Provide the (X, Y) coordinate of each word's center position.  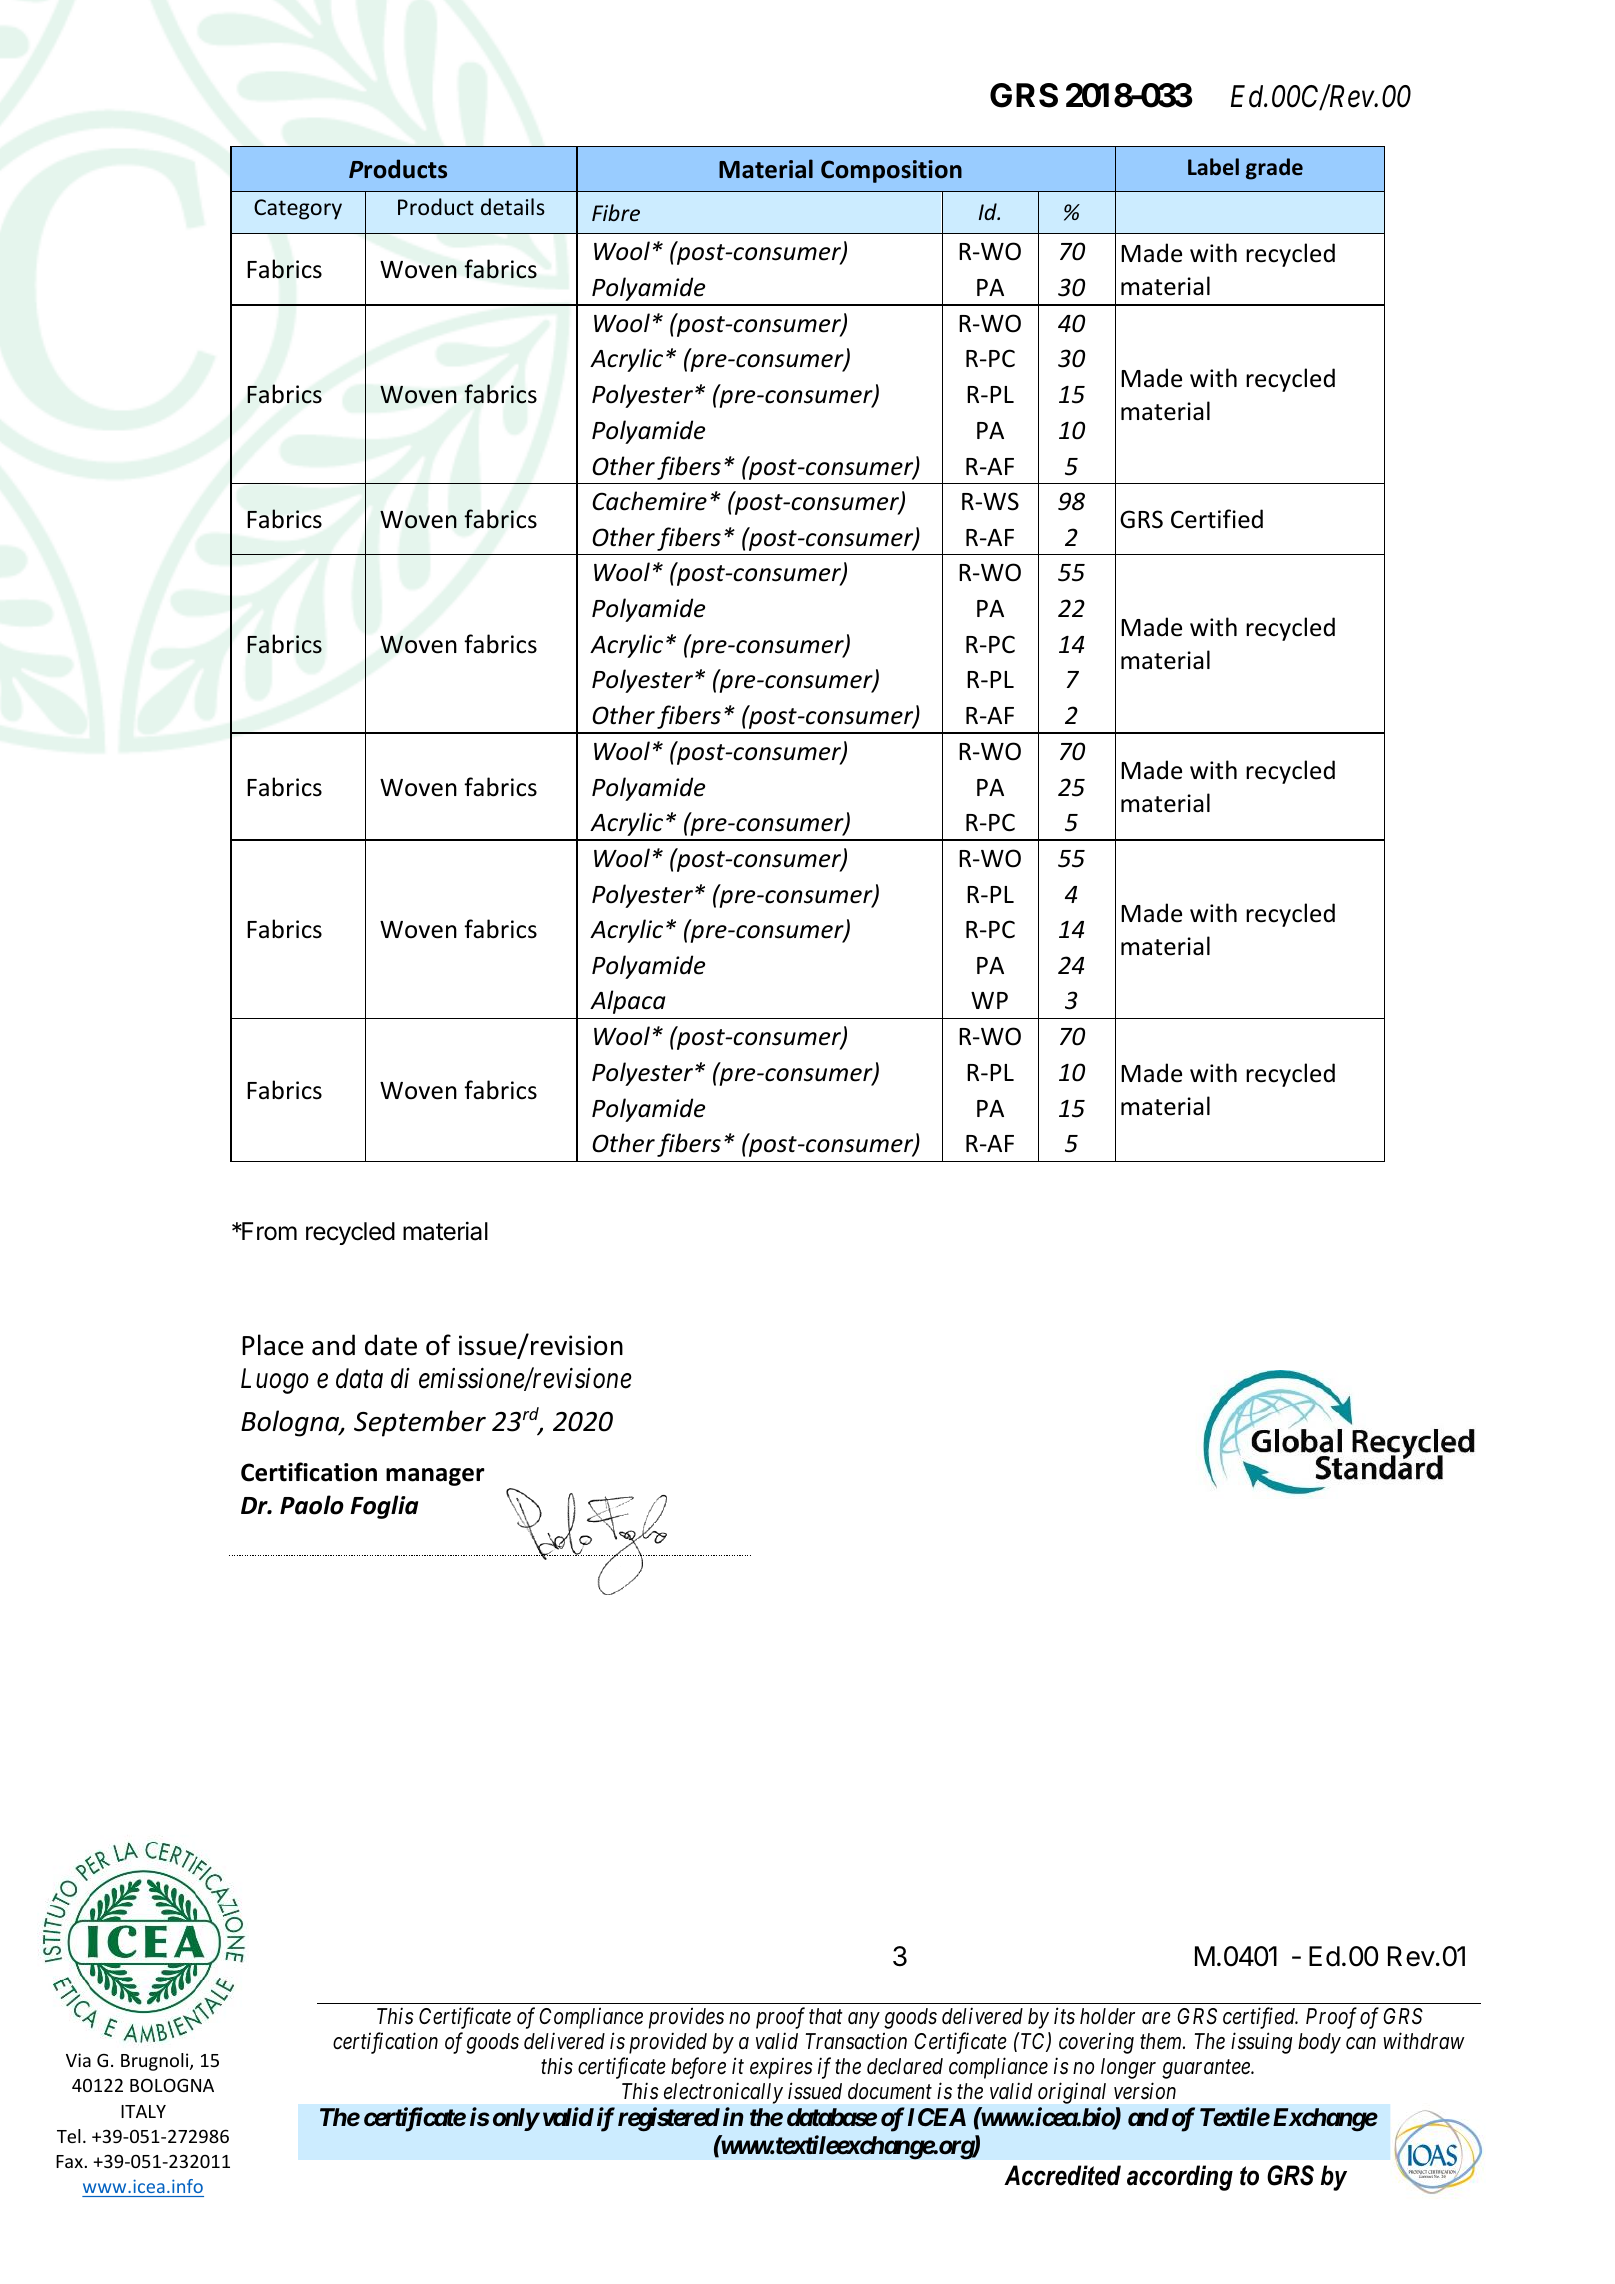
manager (435, 1477)
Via (78, 2060)
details (513, 206)
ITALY (143, 2111)
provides (686, 2018)
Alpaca (628, 1002)
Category (298, 209)
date (391, 1345)
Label (1213, 167)
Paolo (312, 1505)
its (1064, 2016)
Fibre (616, 212)
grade (1274, 169)
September (420, 1423)
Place (273, 1345)
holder (1107, 2016)
